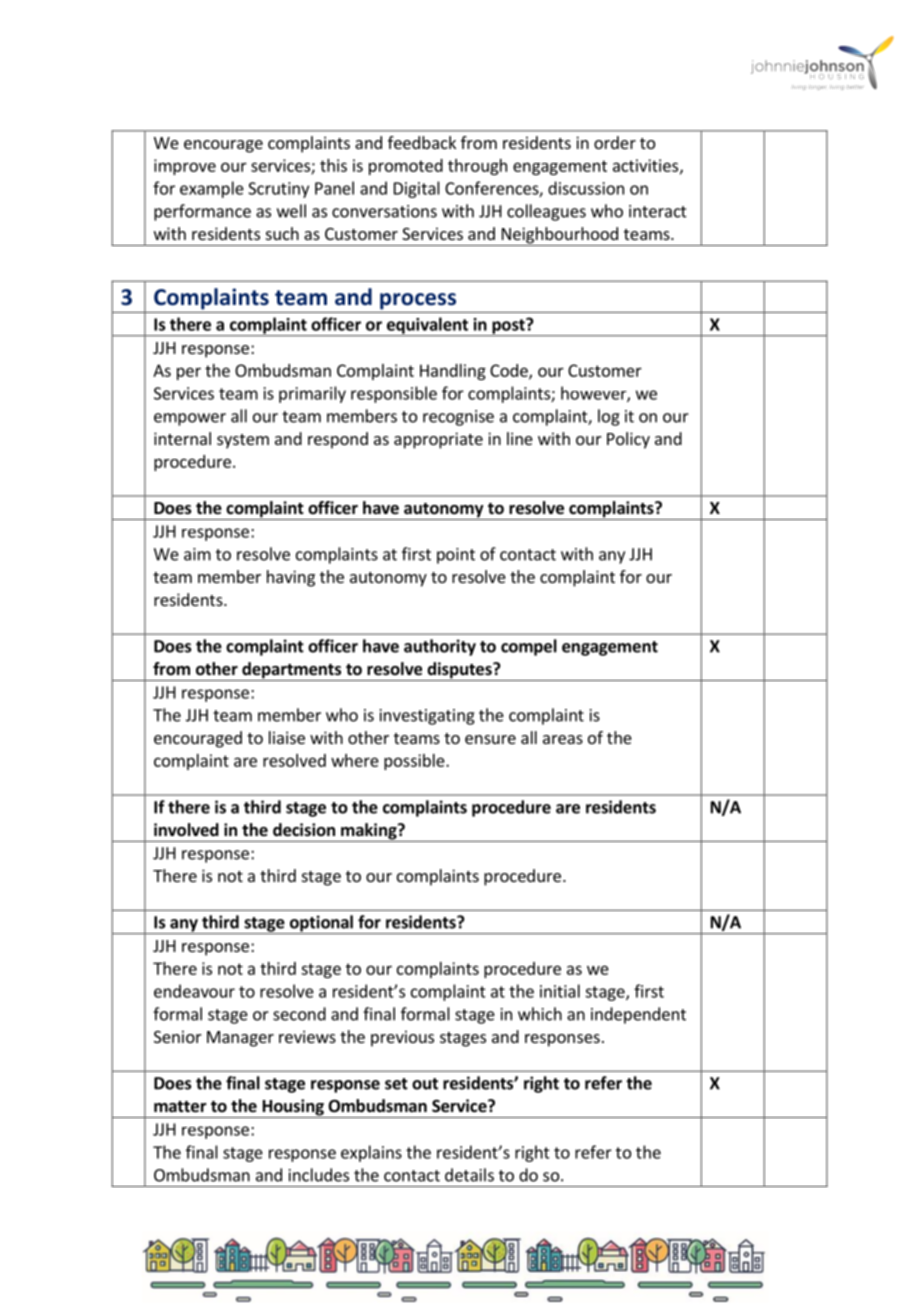 The image size is (924, 1308). What do you see at coordinates (371, 1153) in the image?
I see `explains` at bounding box center [371, 1153].
